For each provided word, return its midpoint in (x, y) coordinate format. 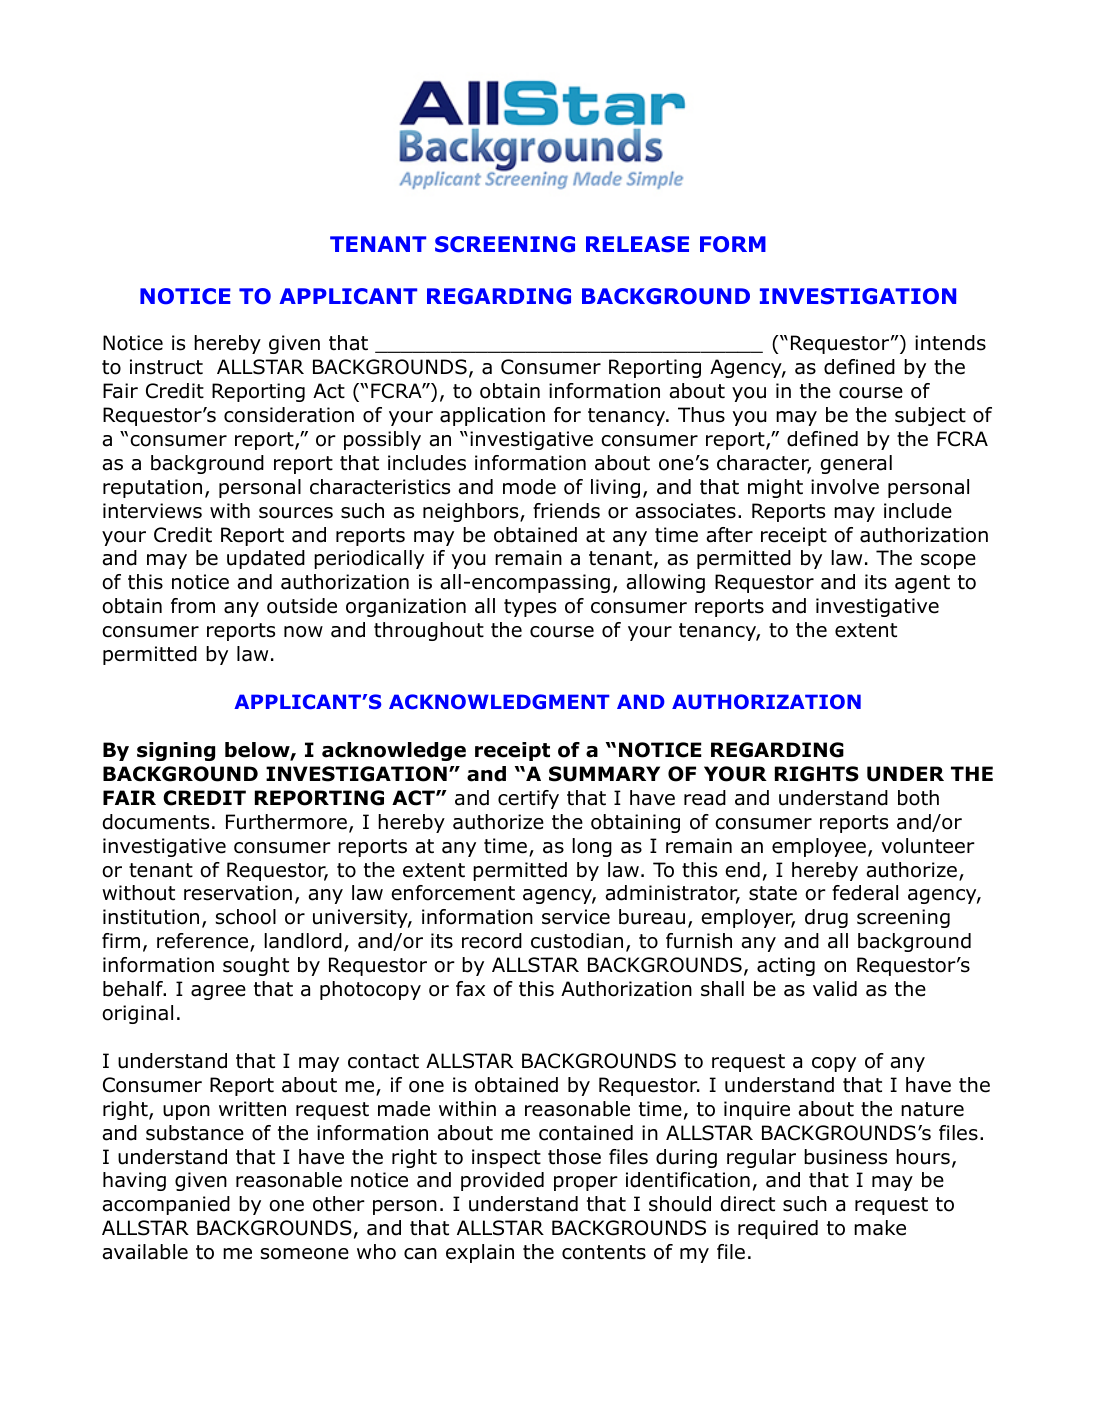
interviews (152, 511)
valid (835, 989)
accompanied (166, 1205)
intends (950, 343)
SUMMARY (604, 774)
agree (218, 992)
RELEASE (637, 244)
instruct (166, 367)
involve (845, 487)
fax (470, 989)
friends (566, 511)
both (918, 798)
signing (176, 751)
